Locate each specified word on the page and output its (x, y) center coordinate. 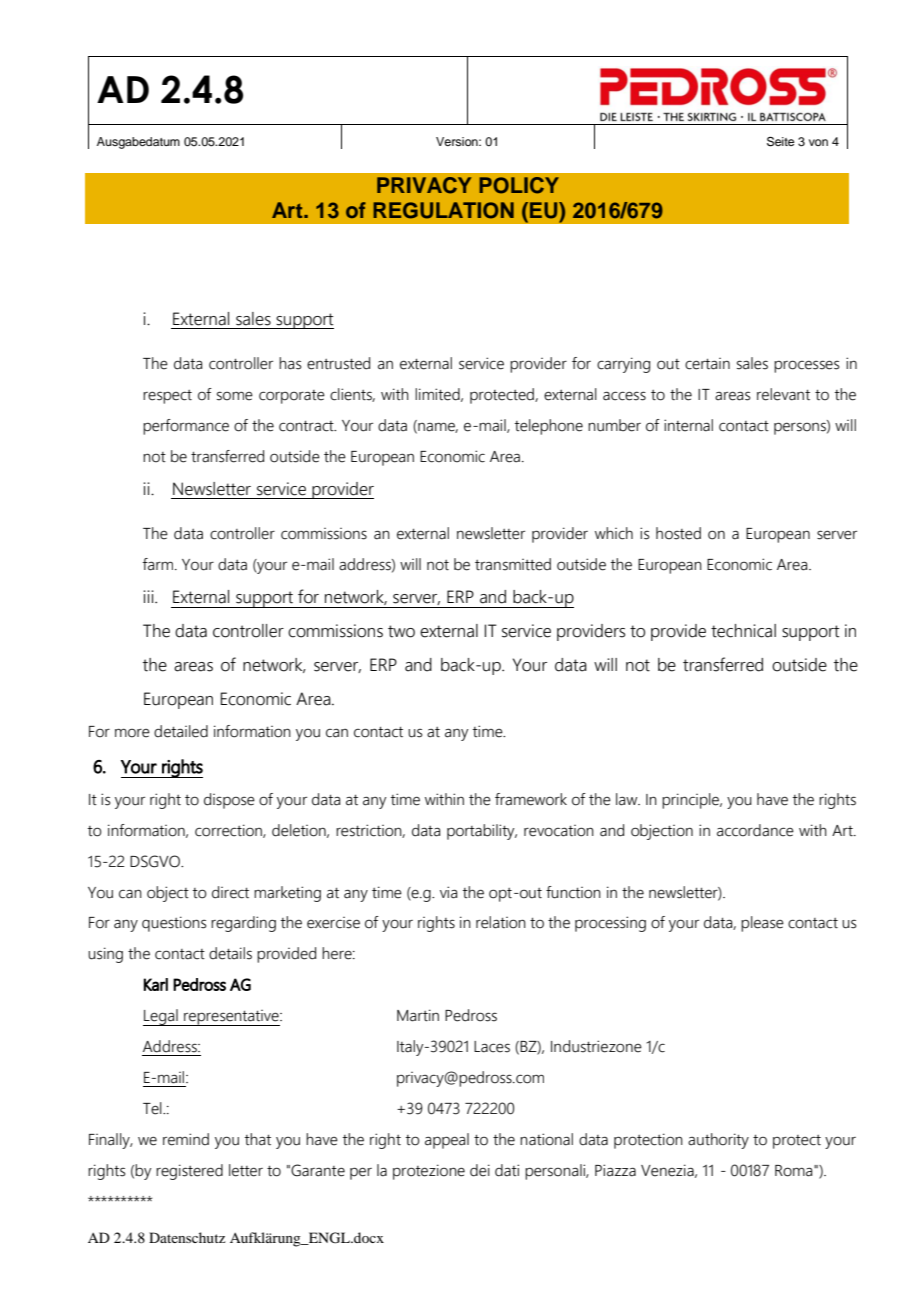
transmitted (513, 564)
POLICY (519, 185)
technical (743, 631)
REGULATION (443, 210)
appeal (447, 1141)
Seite (780, 142)
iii (149, 596)
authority (718, 1141)
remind (186, 1139)
